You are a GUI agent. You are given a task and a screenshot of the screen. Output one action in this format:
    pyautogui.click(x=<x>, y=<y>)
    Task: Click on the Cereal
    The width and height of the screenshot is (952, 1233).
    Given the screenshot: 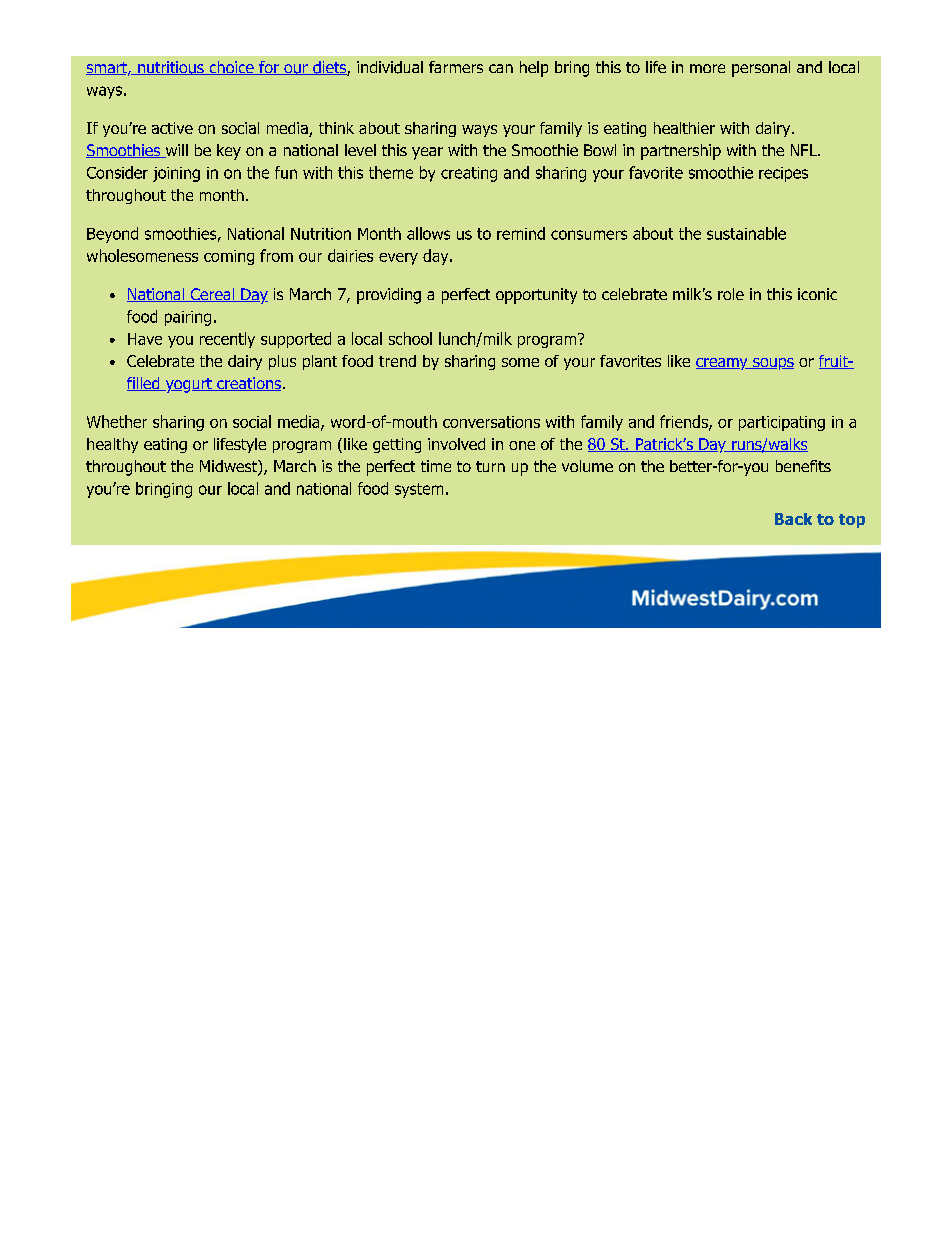 What is the action you would take?
    pyautogui.click(x=212, y=295)
